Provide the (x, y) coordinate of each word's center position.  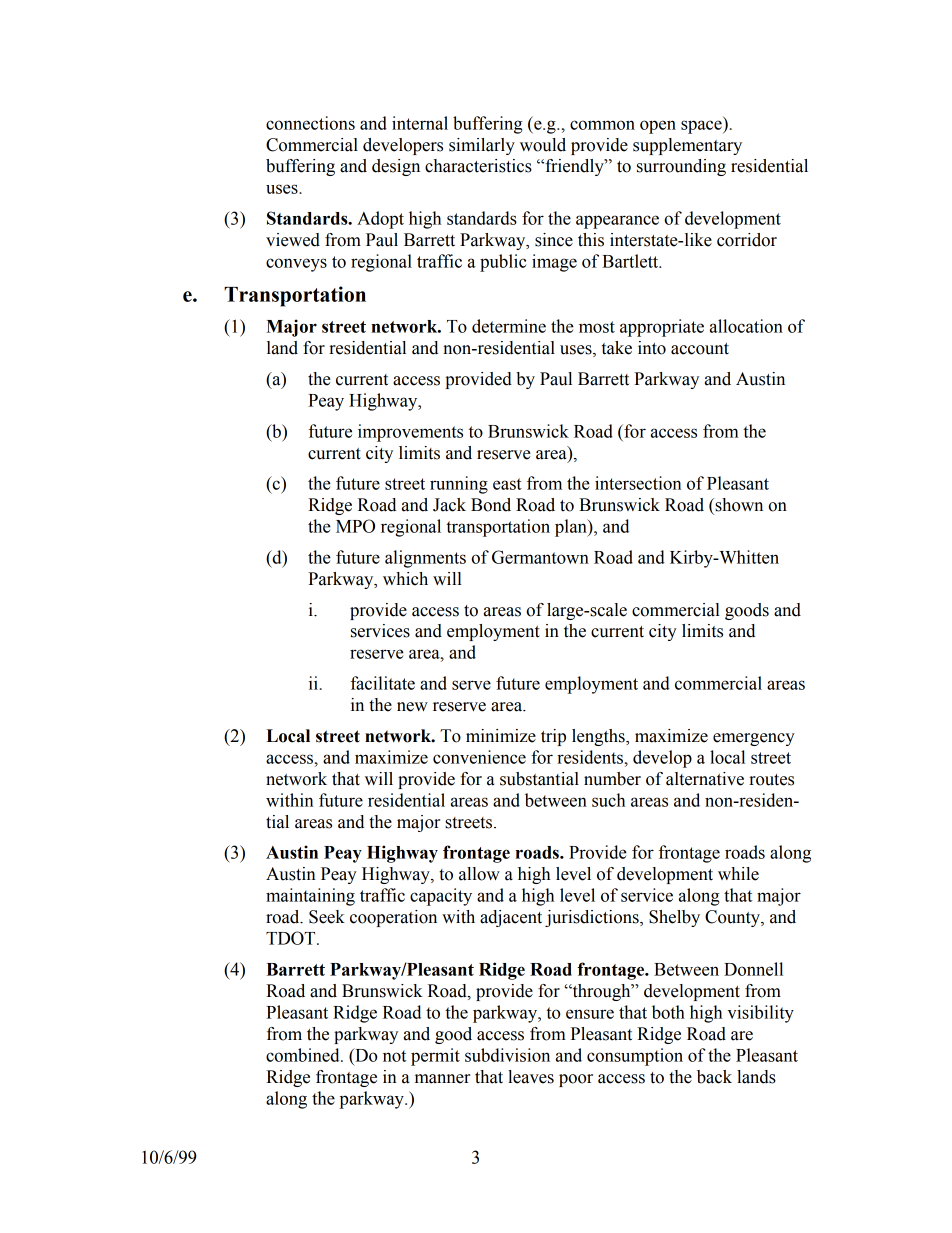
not (394, 1056)
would (543, 145)
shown (738, 505)
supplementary (687, 146)
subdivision (507, 1055)
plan (572, 528)
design (396, 167)
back (714, 1077)
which (405, 579)
